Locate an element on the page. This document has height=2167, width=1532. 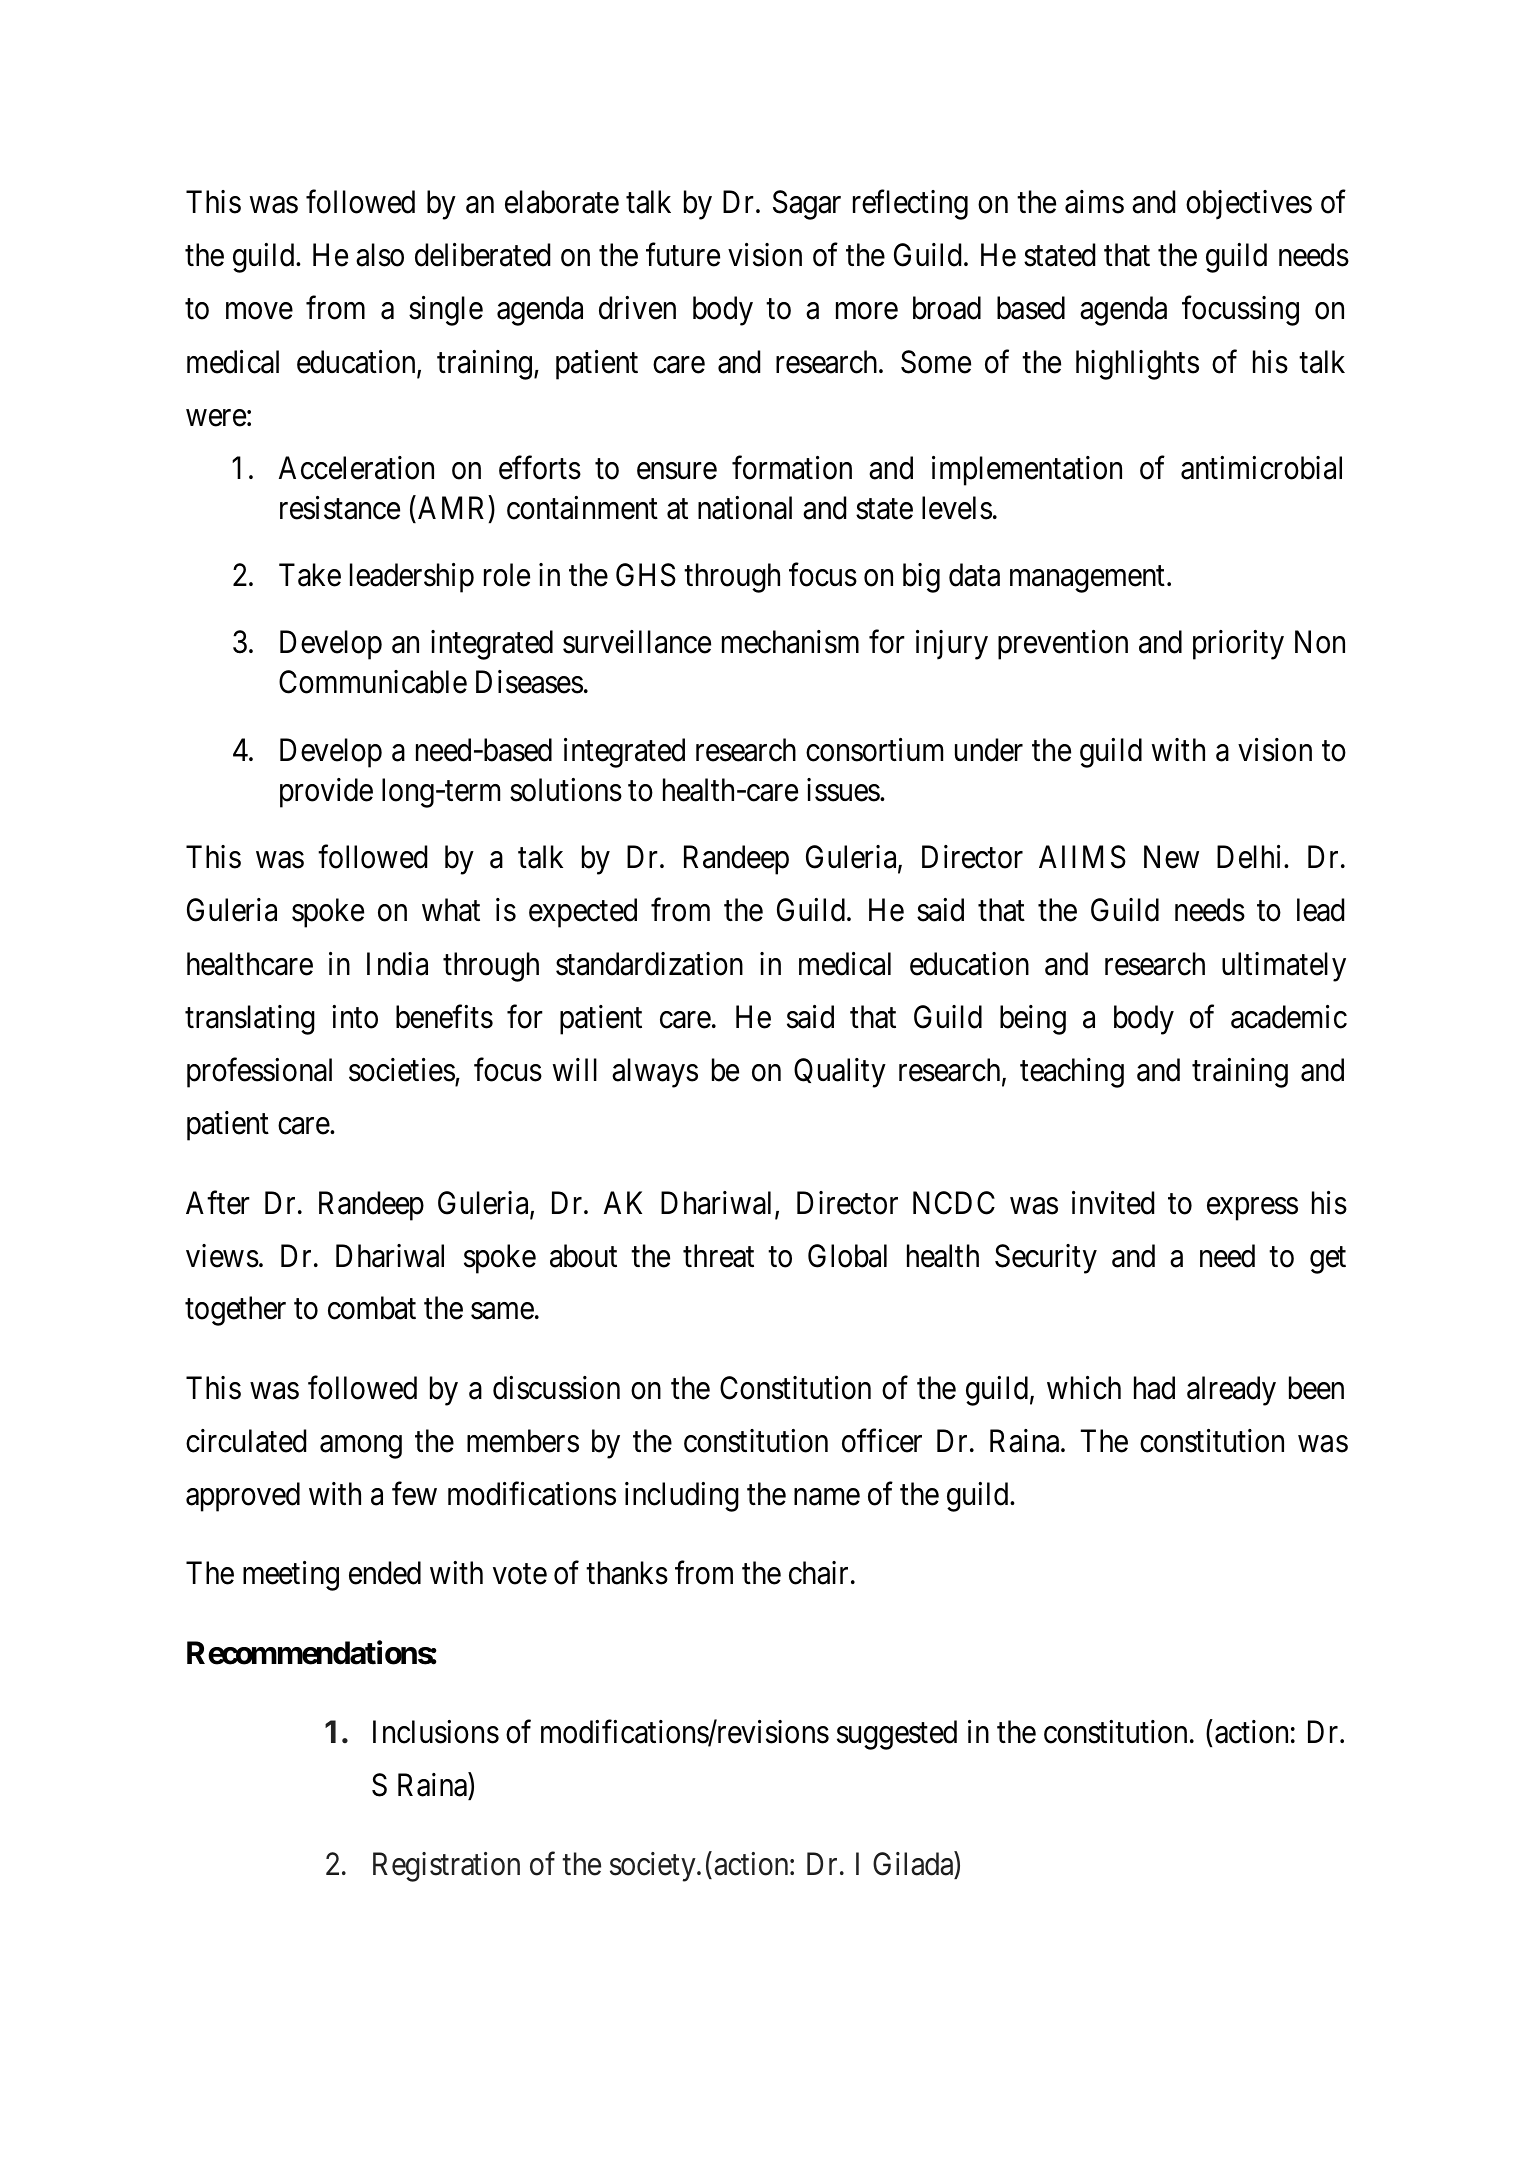
also is located at coordinates (380, 255).
